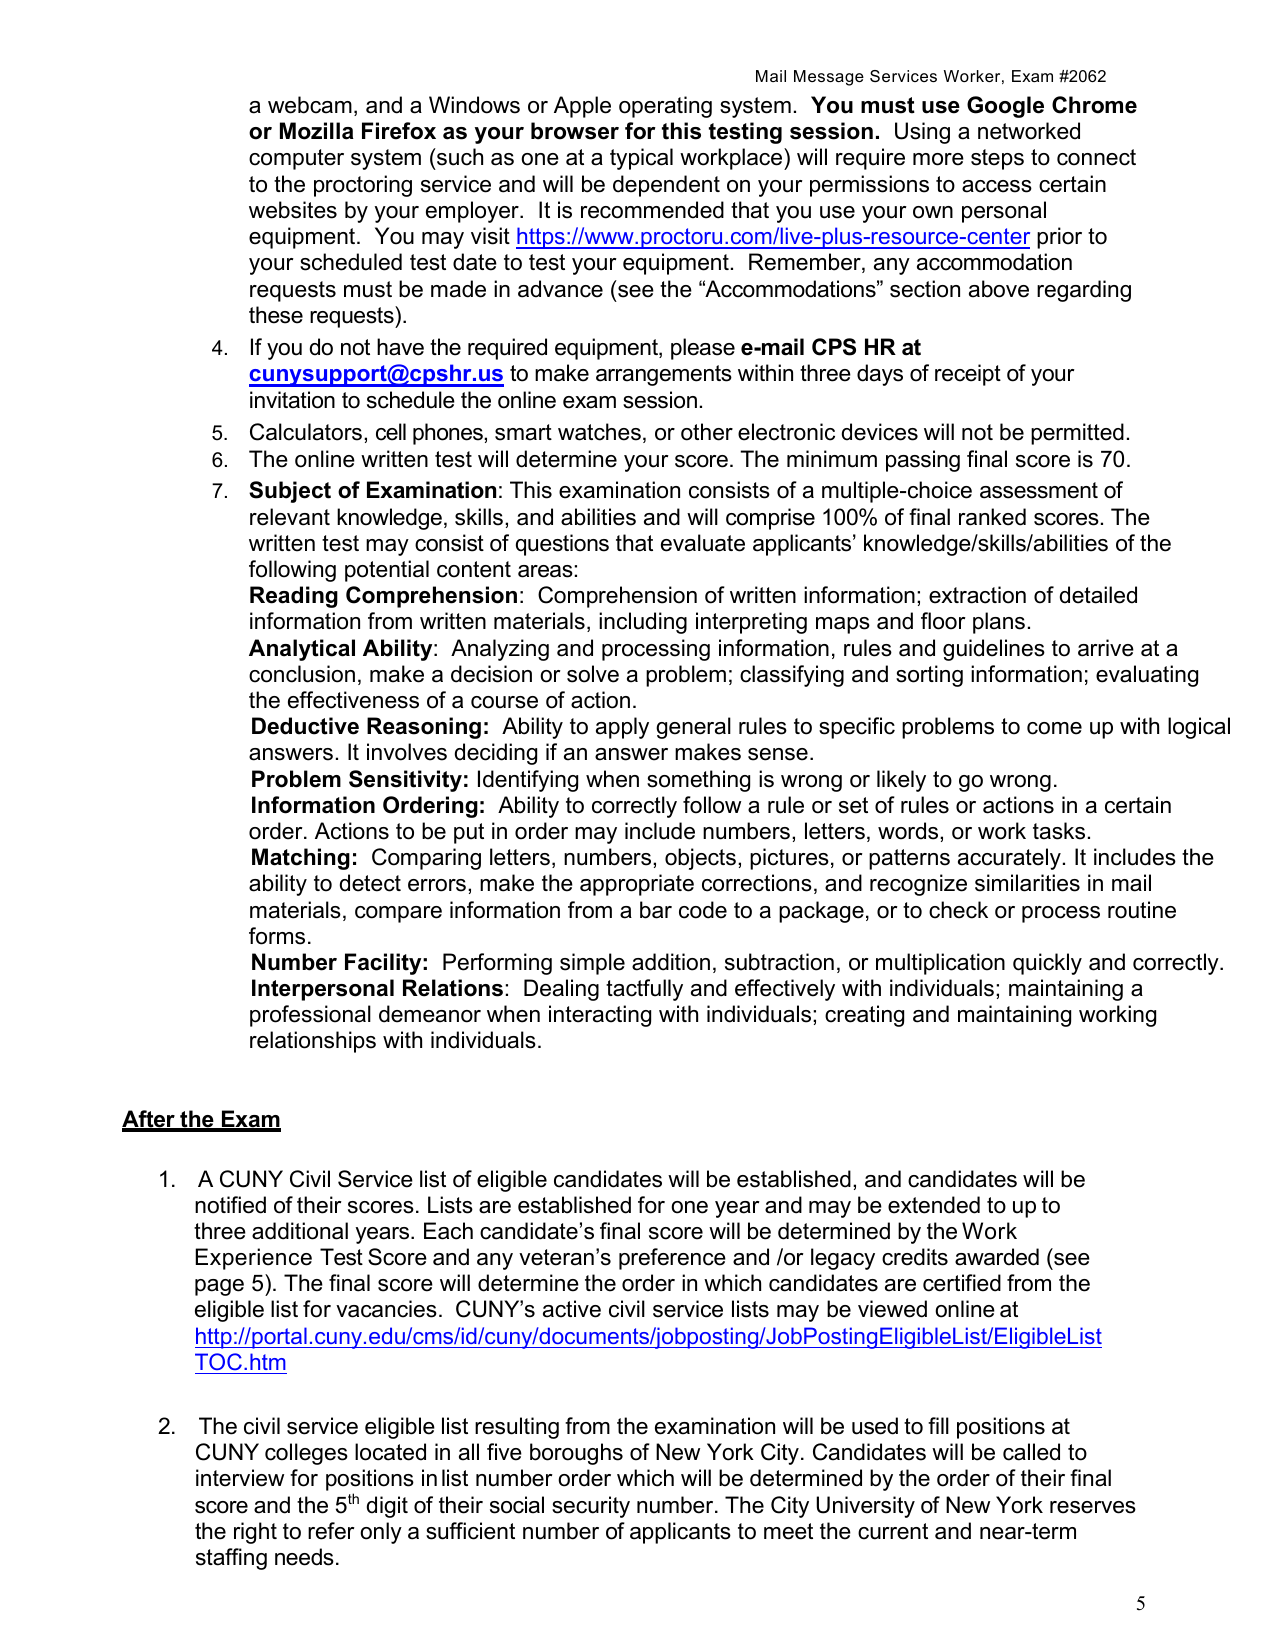 Image resolution: width=1267 pixels, height=1640 pixels. Describe the element at coordinates (1059, 831) in the image. I see `tasks` at that location.
